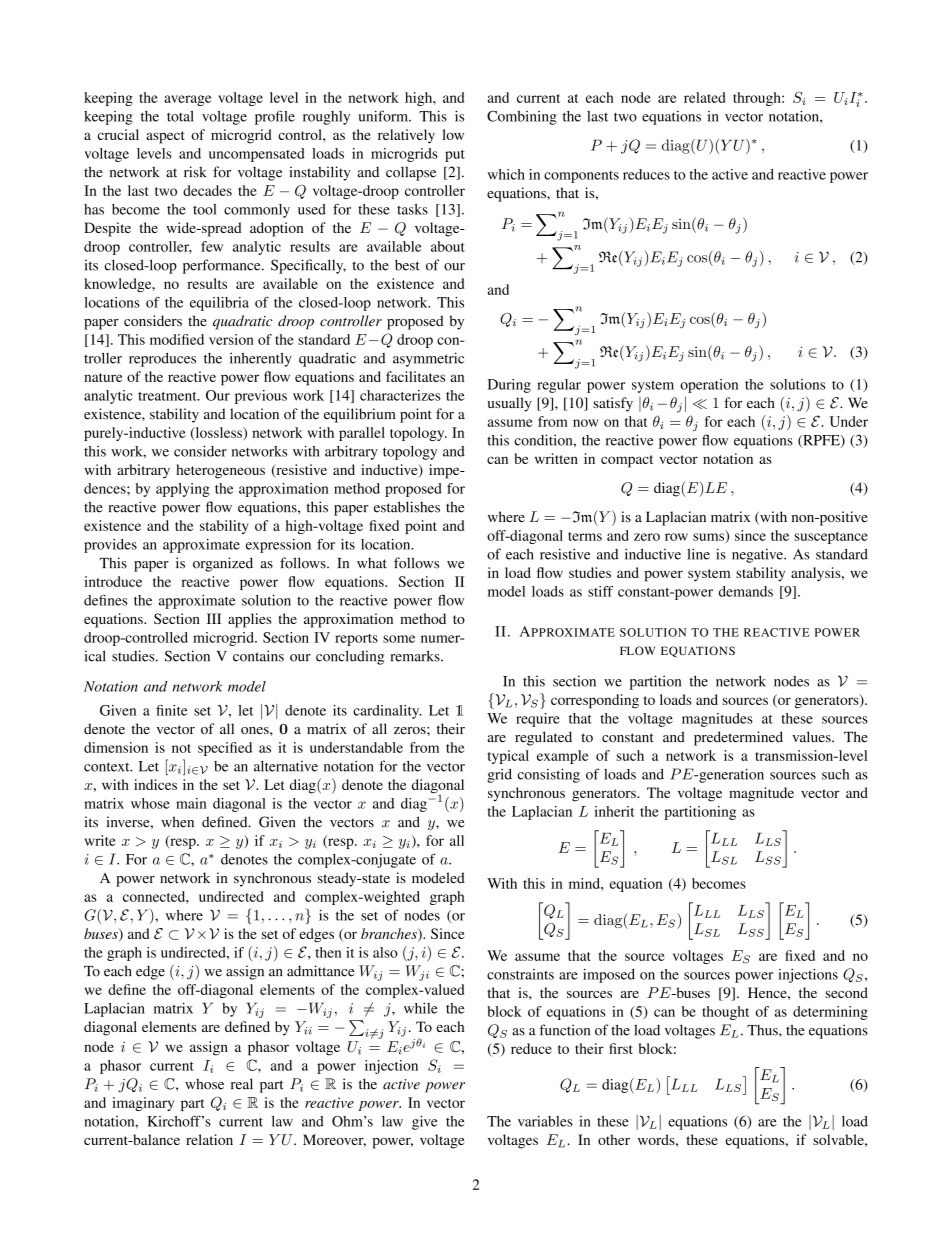  I want to click on usually, so click(510, 404).
